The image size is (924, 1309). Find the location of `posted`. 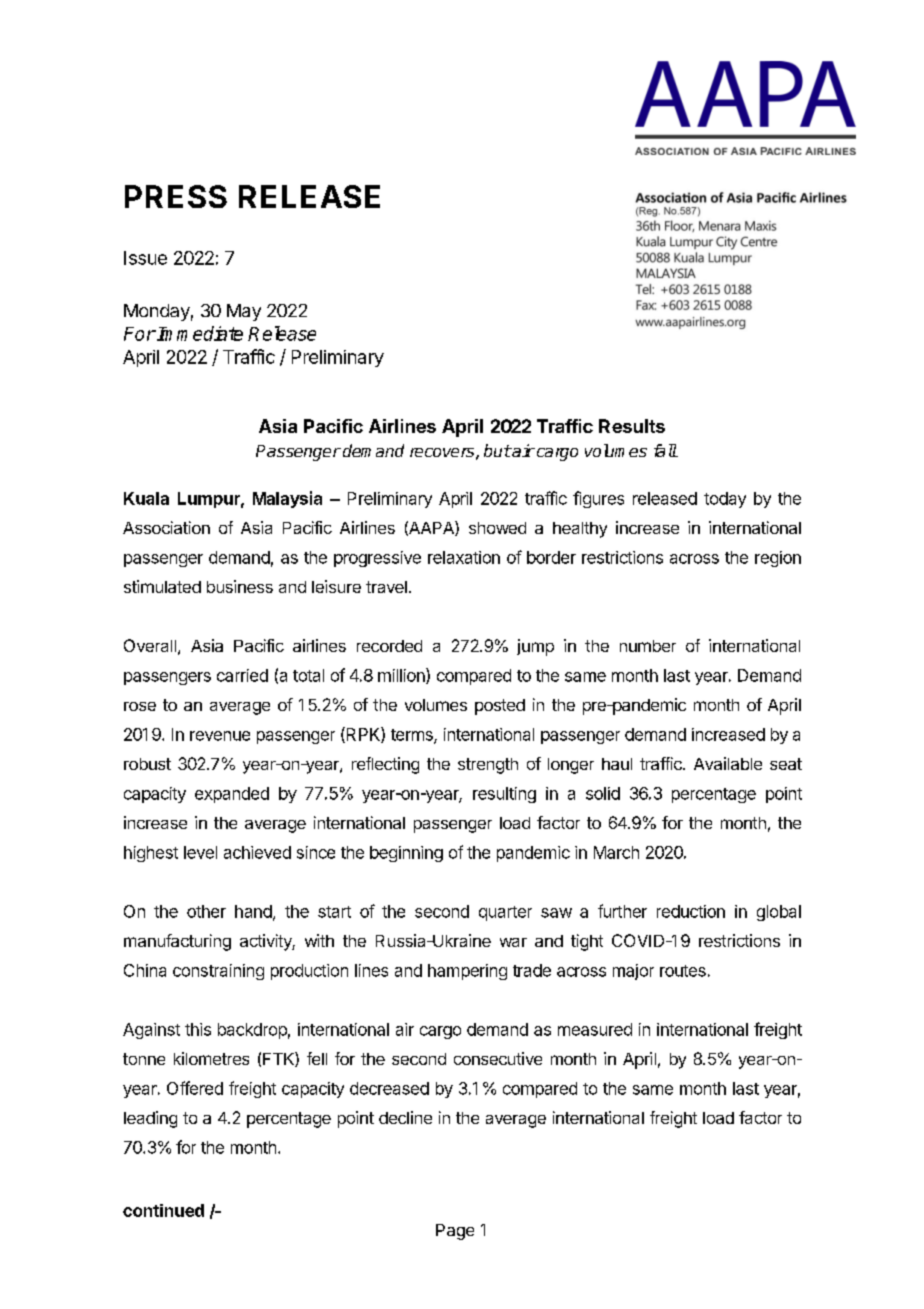

posted is located at coordinates (500, 707).
